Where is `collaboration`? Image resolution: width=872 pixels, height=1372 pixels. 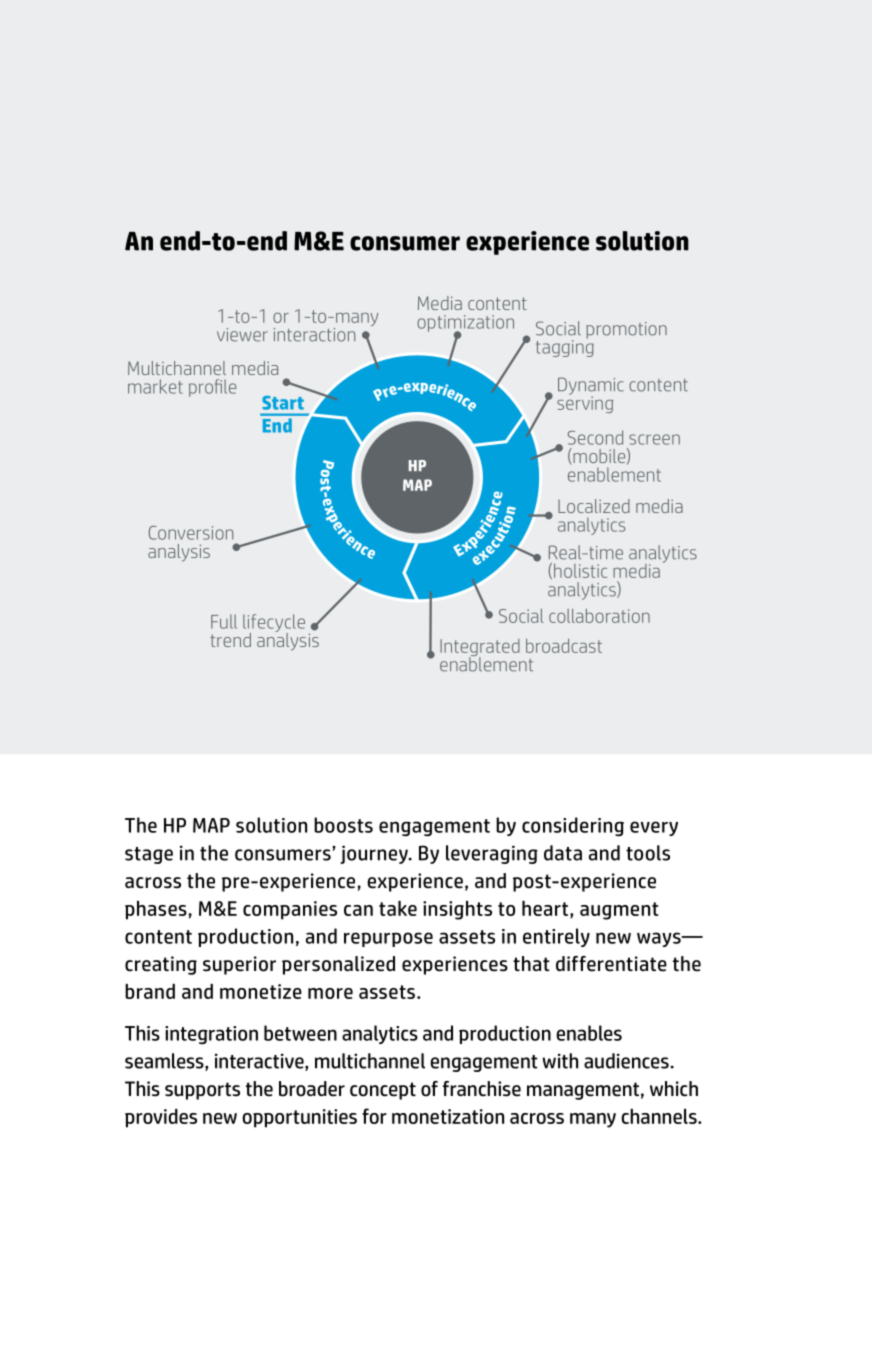
collaboration is located at coordinates (599, 616).
